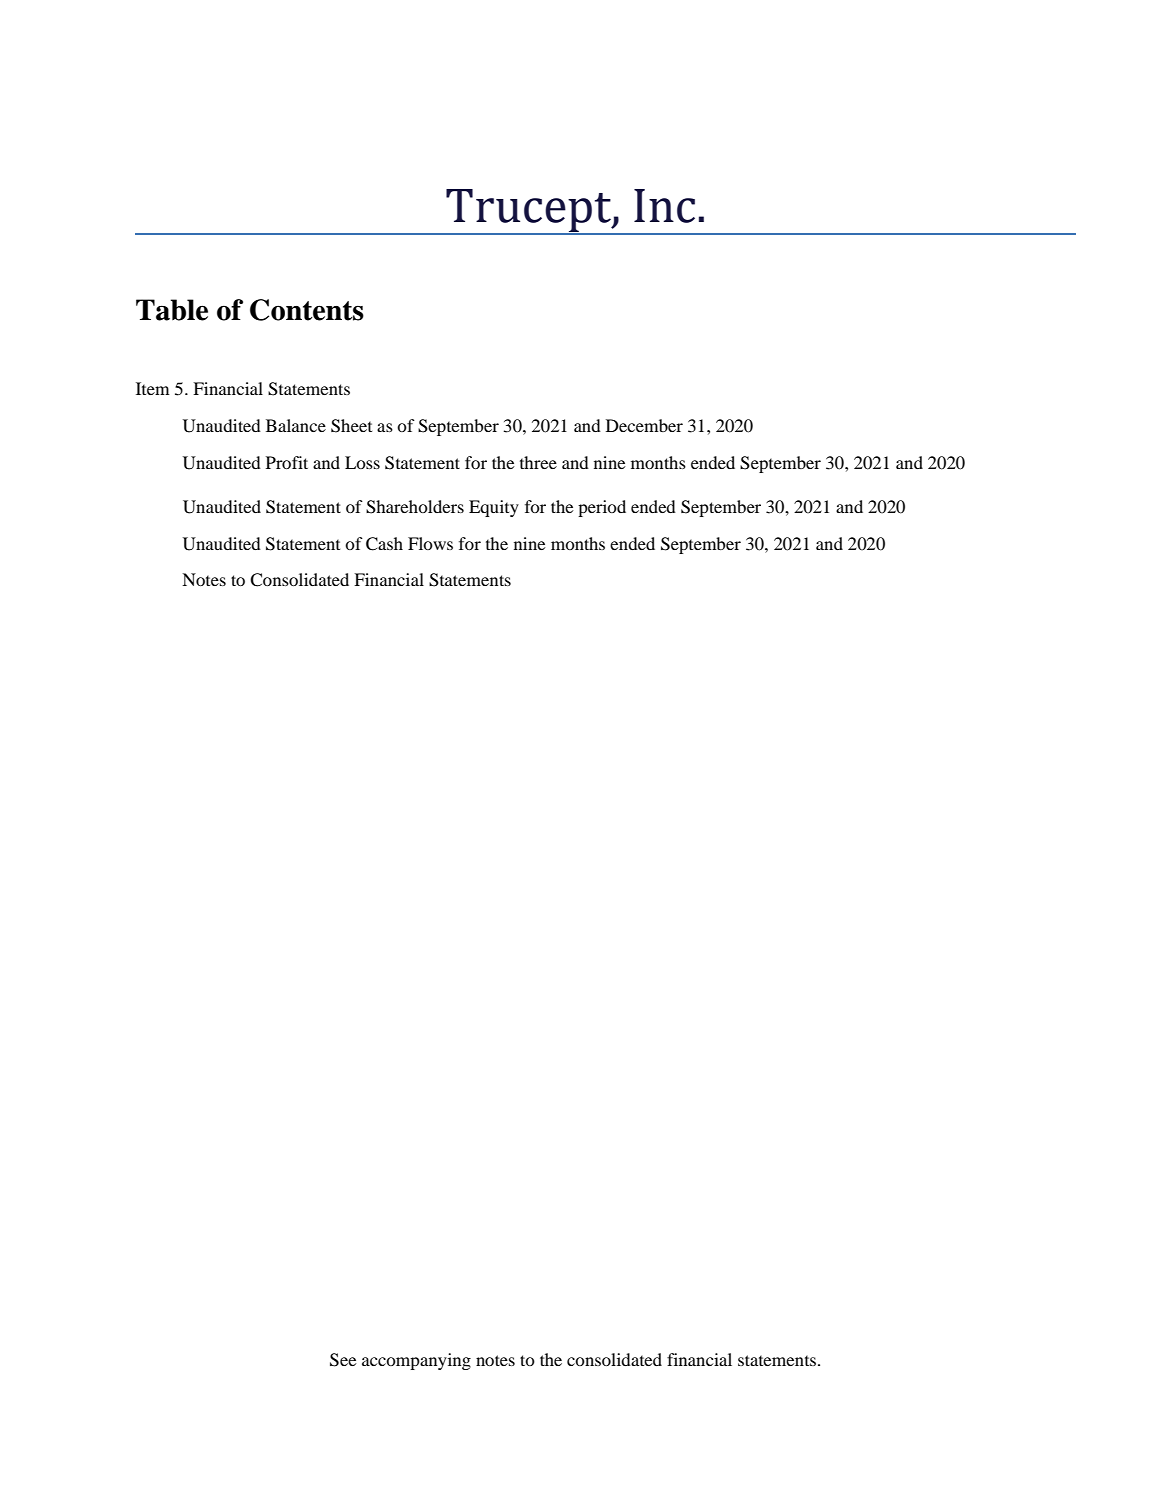 This image has height=1491, width=1152. Describe the element at coordinates (430, 543) in the image. I see `Flows` at that location.
